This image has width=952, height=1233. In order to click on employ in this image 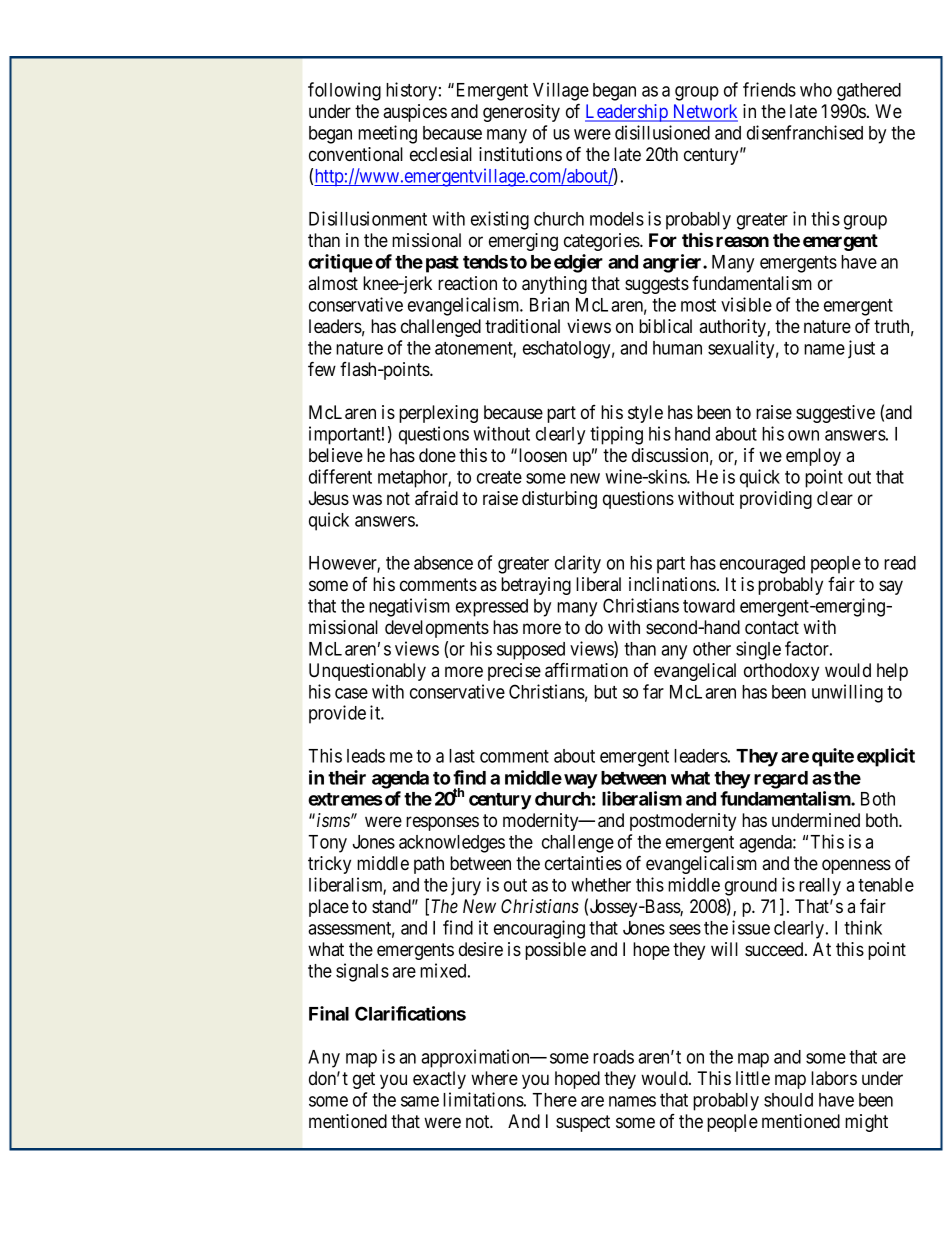, I will do `click(813, 457)`.
